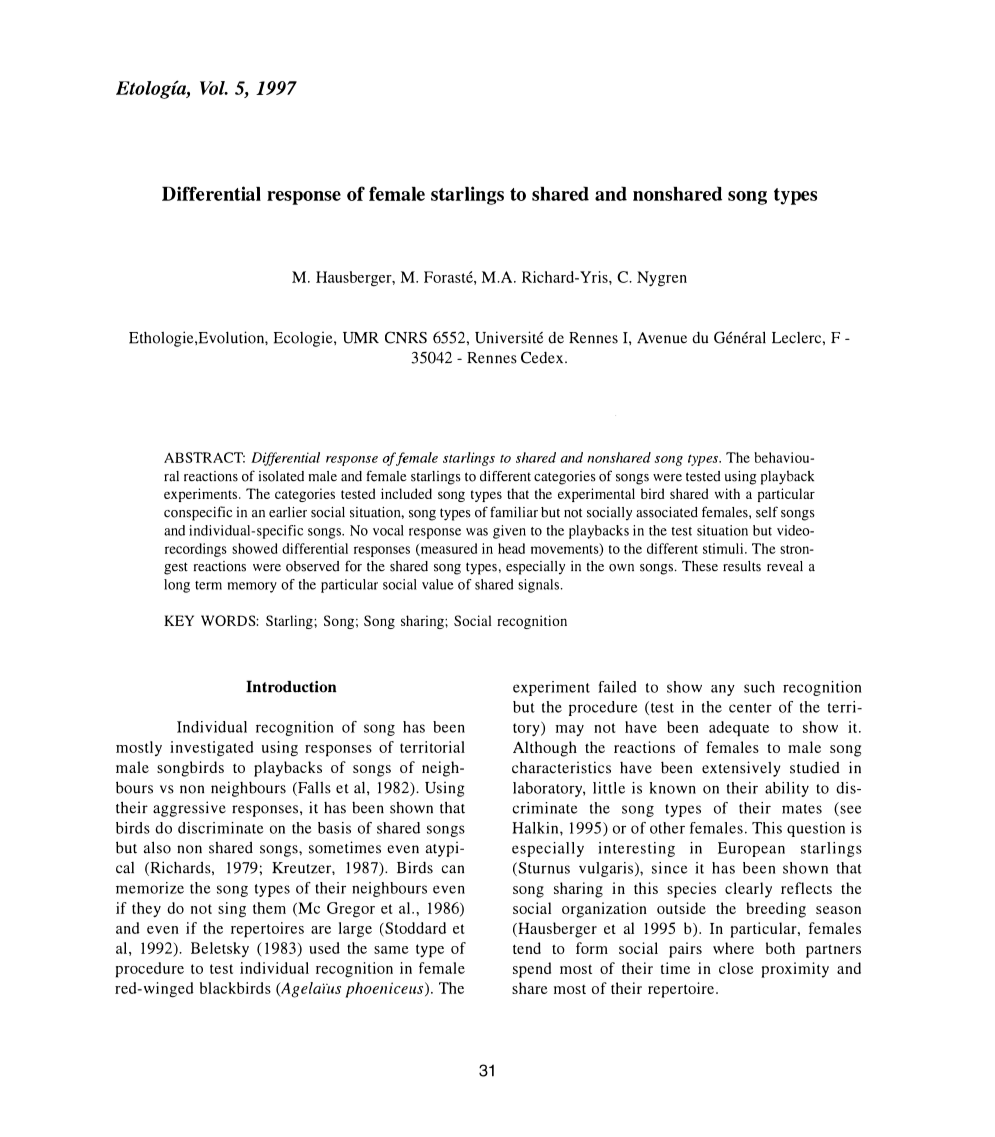 The height and width of the screenshot is (1137, 995). What do you see at coordinates (406, 337) in the screenshot?
I see `CNRS` at bounding box center [406, 337].
